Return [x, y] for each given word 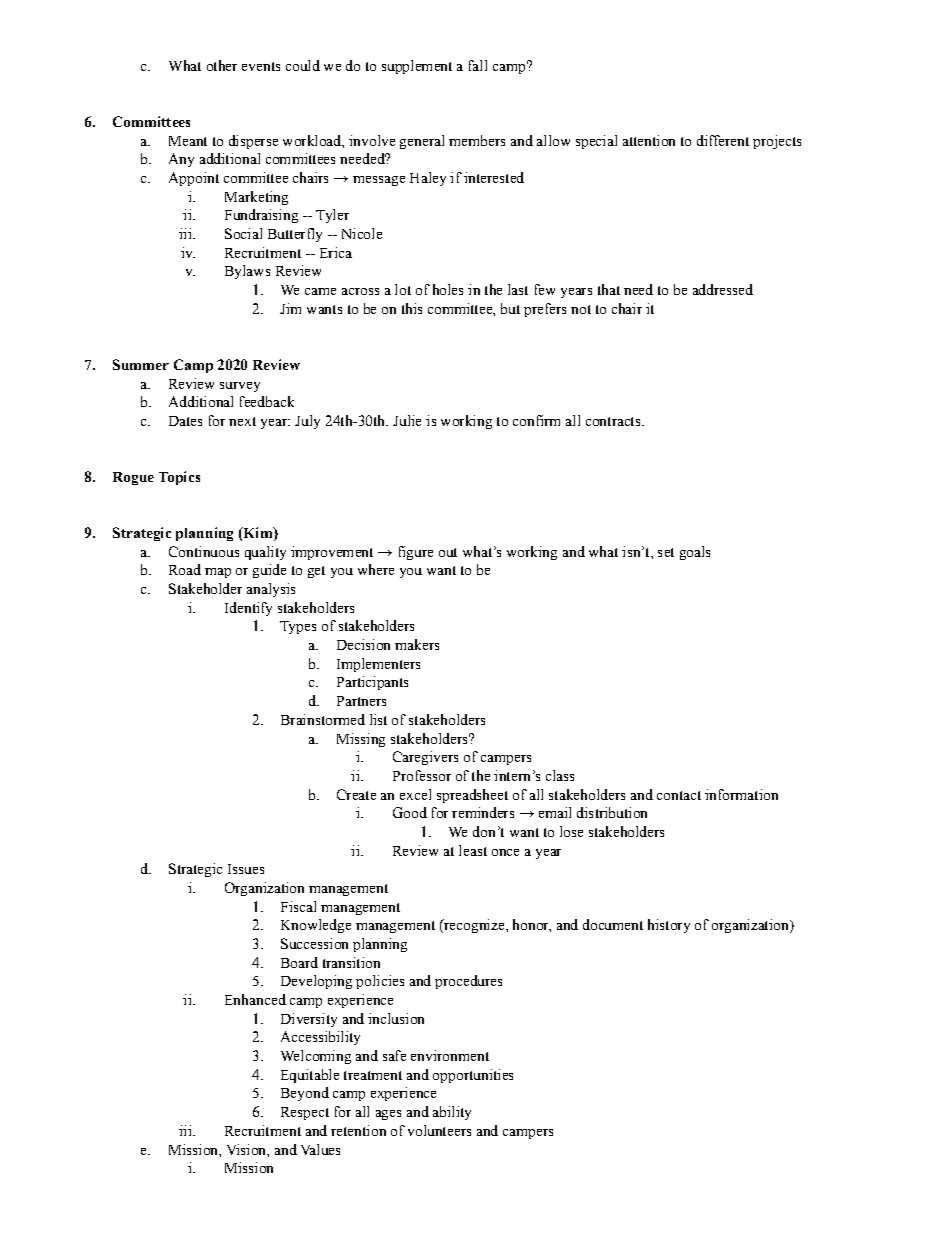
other [222, 65]
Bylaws [247, 272]
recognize [474, 926]
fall [478, 65]
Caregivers [425, 758]
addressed [723, 289]
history [669, 926]
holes [448, 289]
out [448, 552]
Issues [246, 869]
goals [695, 553]
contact [679, 795]
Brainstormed [323, 719]
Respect [305, 1113]
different [723, 140]
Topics [179, 478]
